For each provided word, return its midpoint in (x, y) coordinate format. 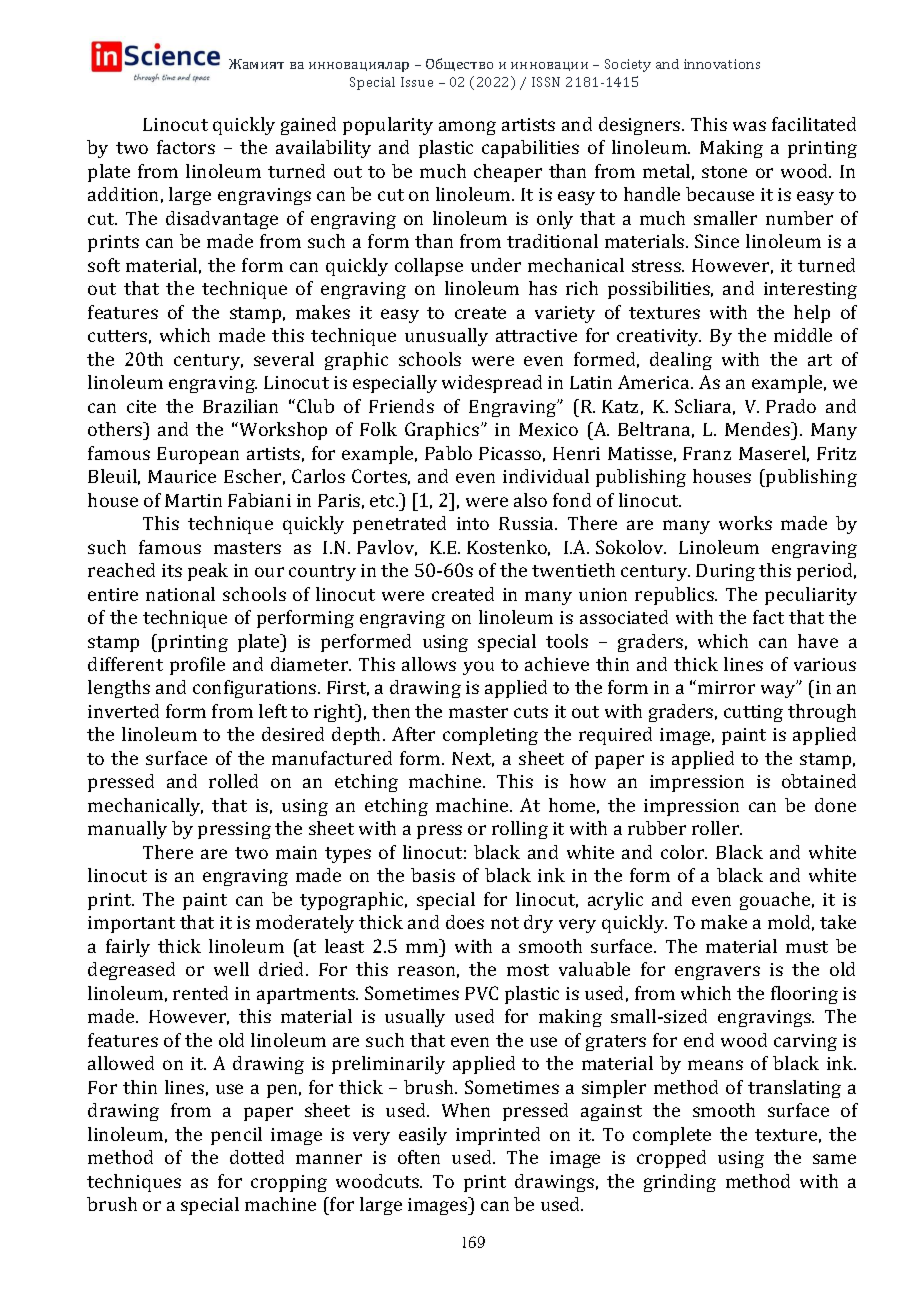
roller (716, 828)
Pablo (448, 453)
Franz (707, 453)
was (749, 126)
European (198, 455)
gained (308, 126)
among (467, 128)
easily (423, 1136)
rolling (520, 830)
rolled (233, 781)
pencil (236, 1136)
